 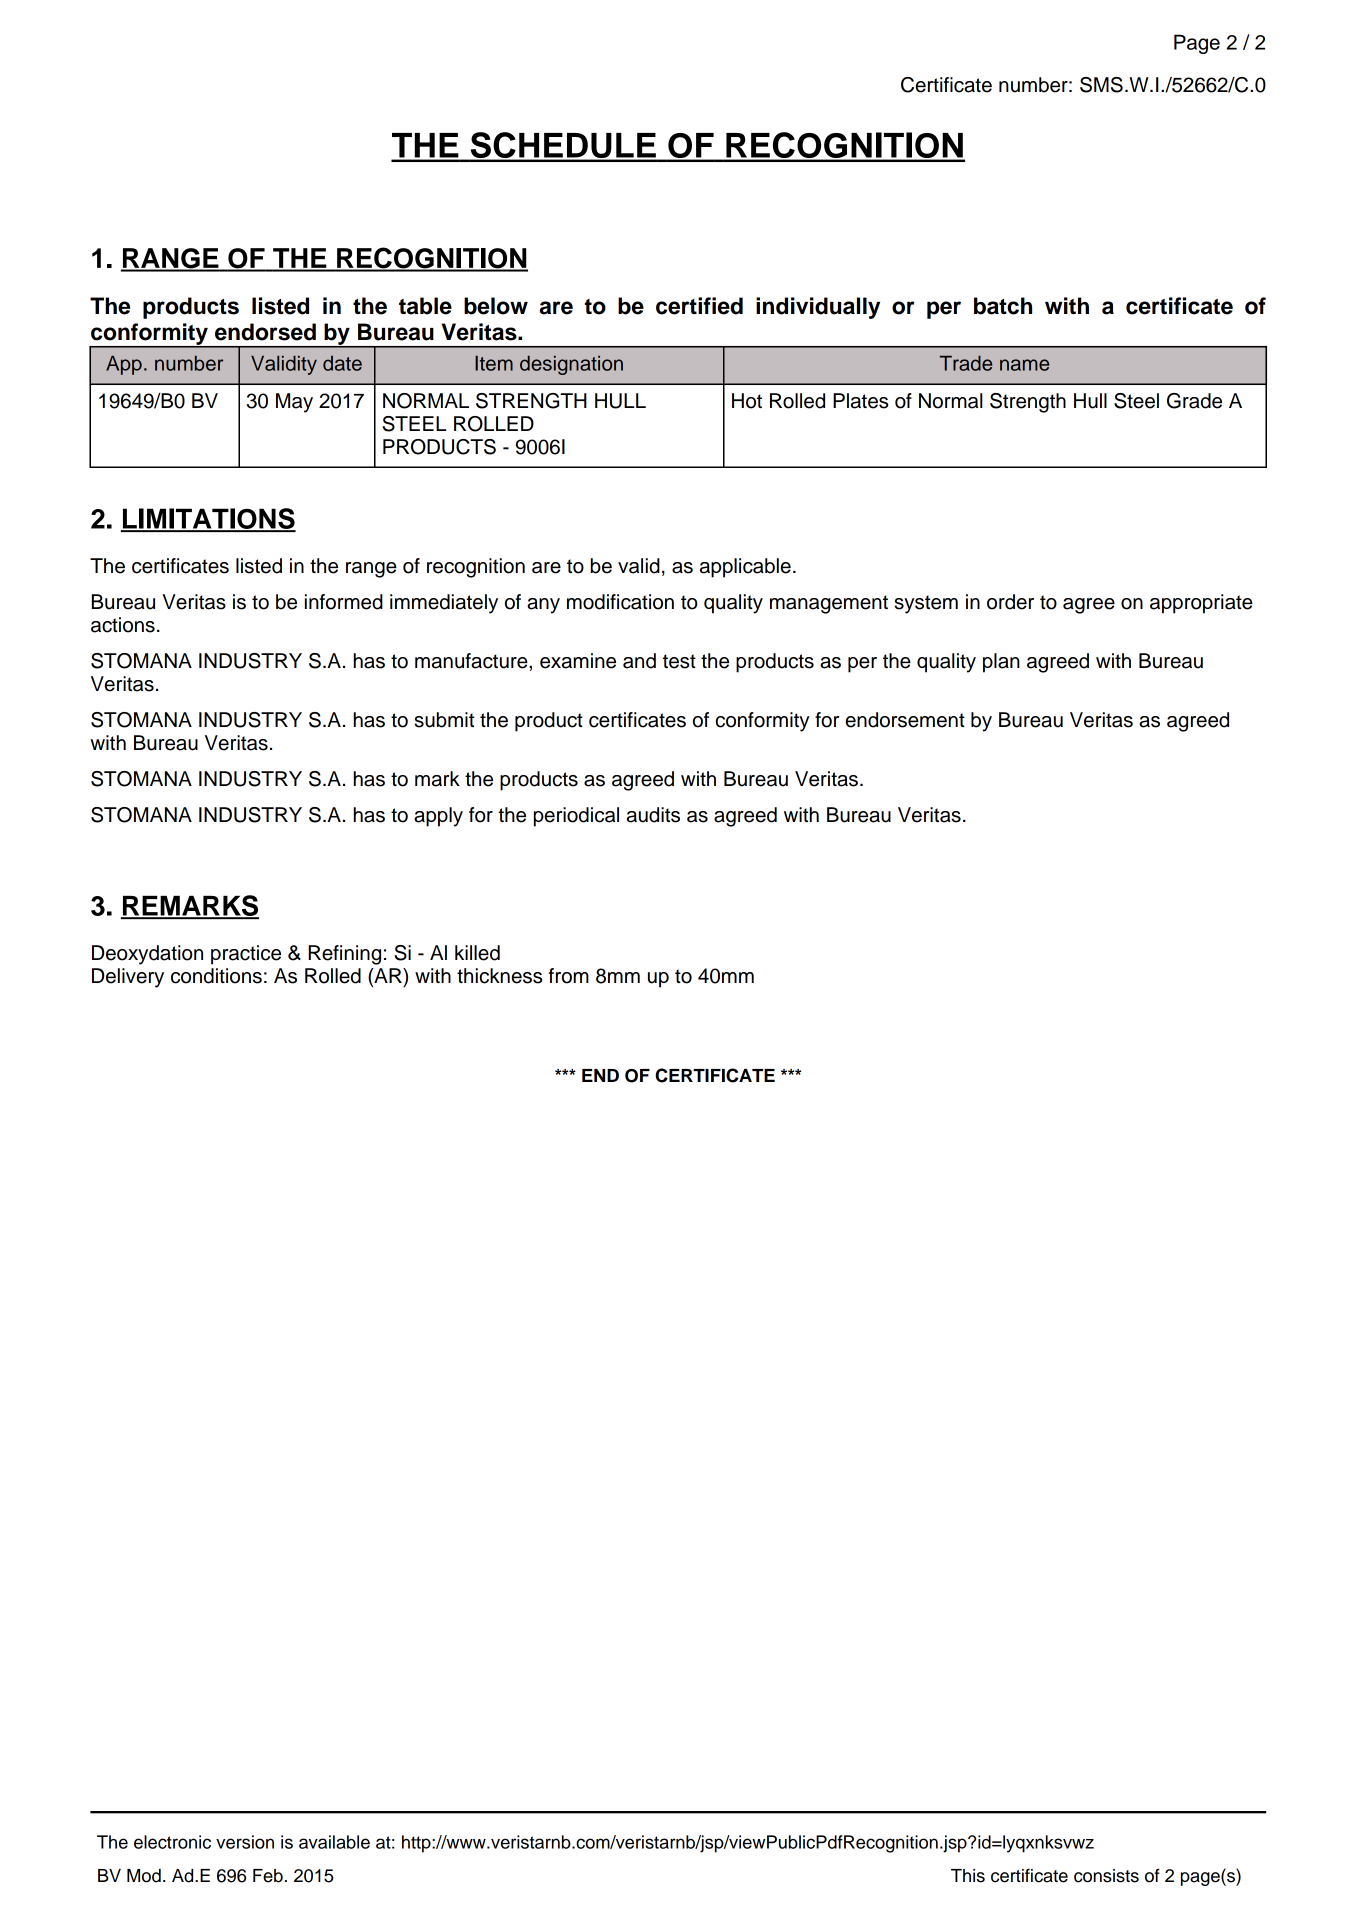 What do you see at coordinates (905, 720) in the page?
I see `endorsement` at bounding box center [905, 720].
